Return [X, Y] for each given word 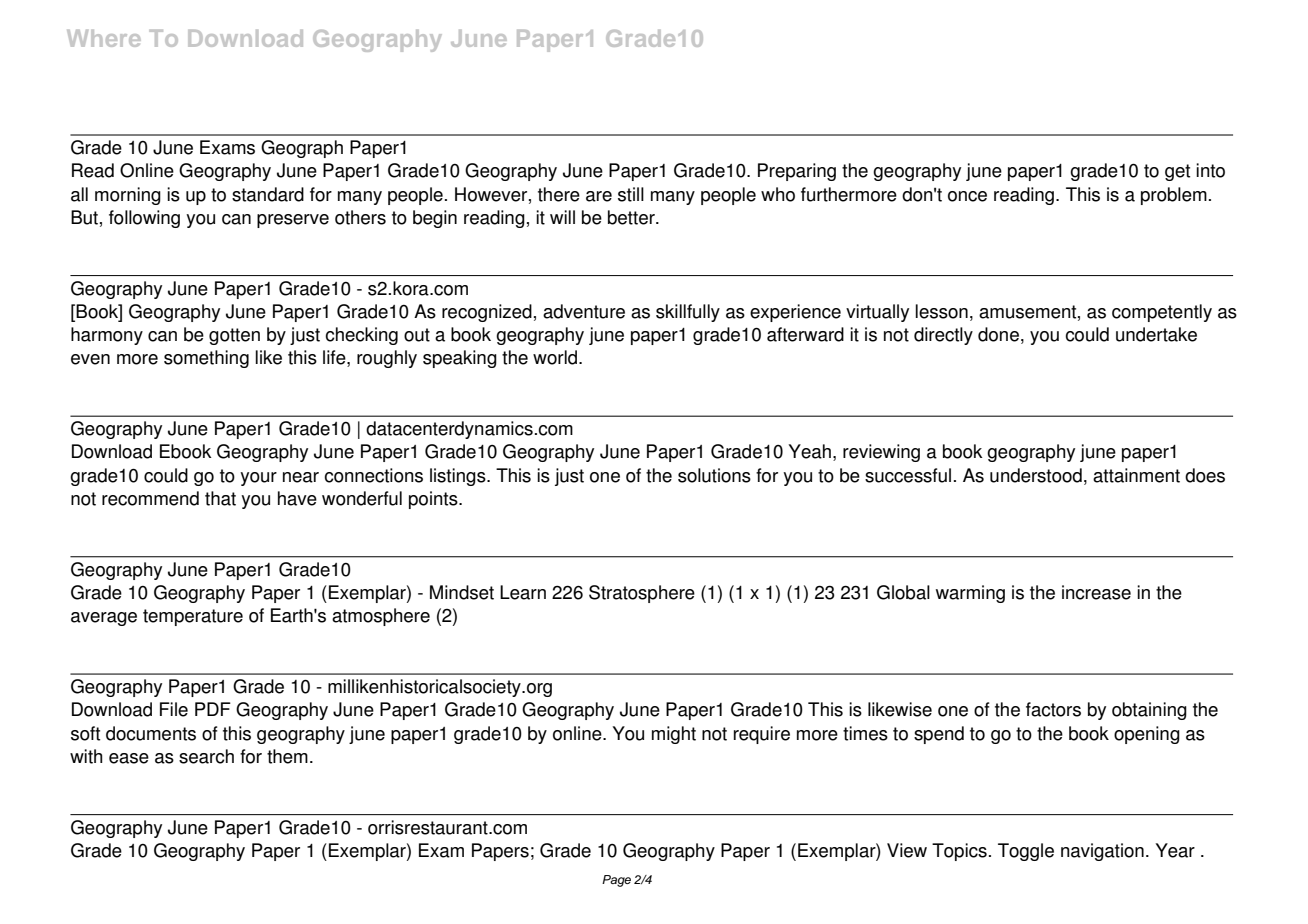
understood [1036, 475]
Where [104, 38]
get [1177, 172]
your [258, 479]
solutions [714, 475]
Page [616, 881]
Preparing [797, 172]
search [206, 756]
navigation [1102, 852]
